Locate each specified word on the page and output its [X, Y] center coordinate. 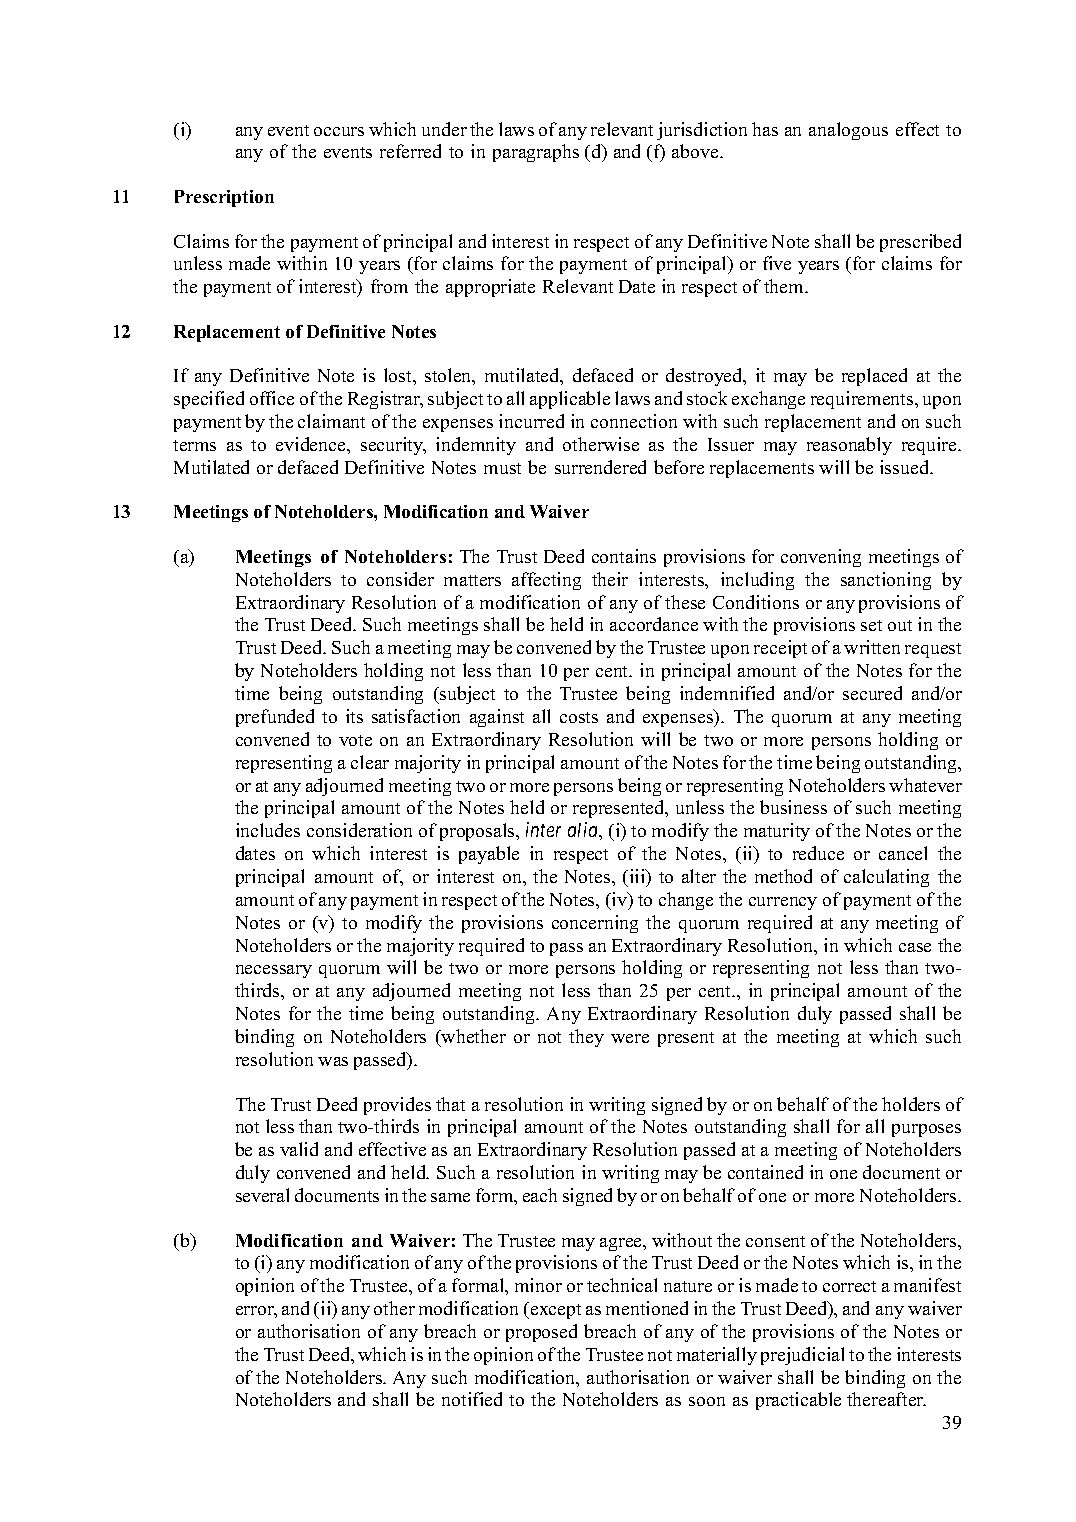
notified [472, 1399]
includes [268, 830]
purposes [926, 1130]
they [586, 1038]
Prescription [224, 198]
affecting [546, 581]
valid [299, 1149]
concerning [595, 924]
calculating [886, 878]
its [354, 716]
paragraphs [536, 153]
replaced [874, 377]
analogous [848, 131]
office [272, 398]
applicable [570, 400]
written [872, 647]
